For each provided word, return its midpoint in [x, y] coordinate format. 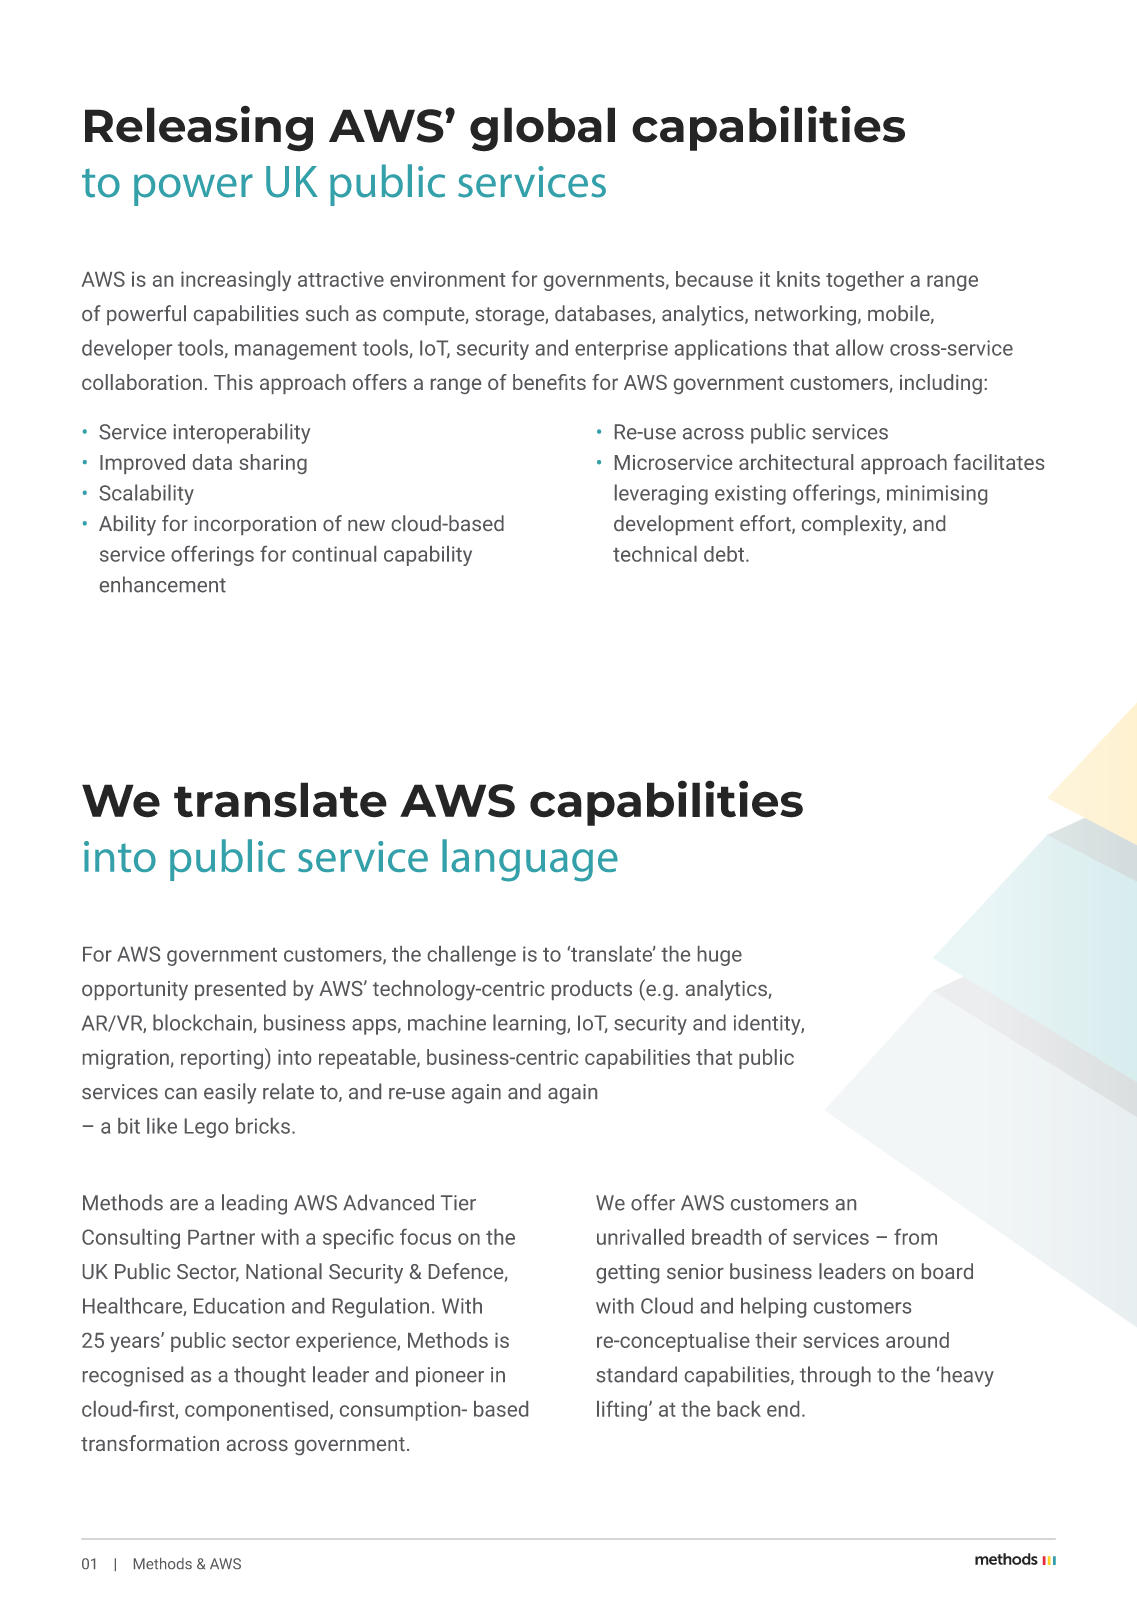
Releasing [199, 128]
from [915, 1237]
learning [530, 1024]
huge [720, 956]
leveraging [661, 494]
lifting [622, 1411]
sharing [273, 464]
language [530, 860]
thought [270, 1376]
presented [240, 990]
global [542, 129]
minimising [937, 495]
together [865, 281]
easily [230, 1093]
